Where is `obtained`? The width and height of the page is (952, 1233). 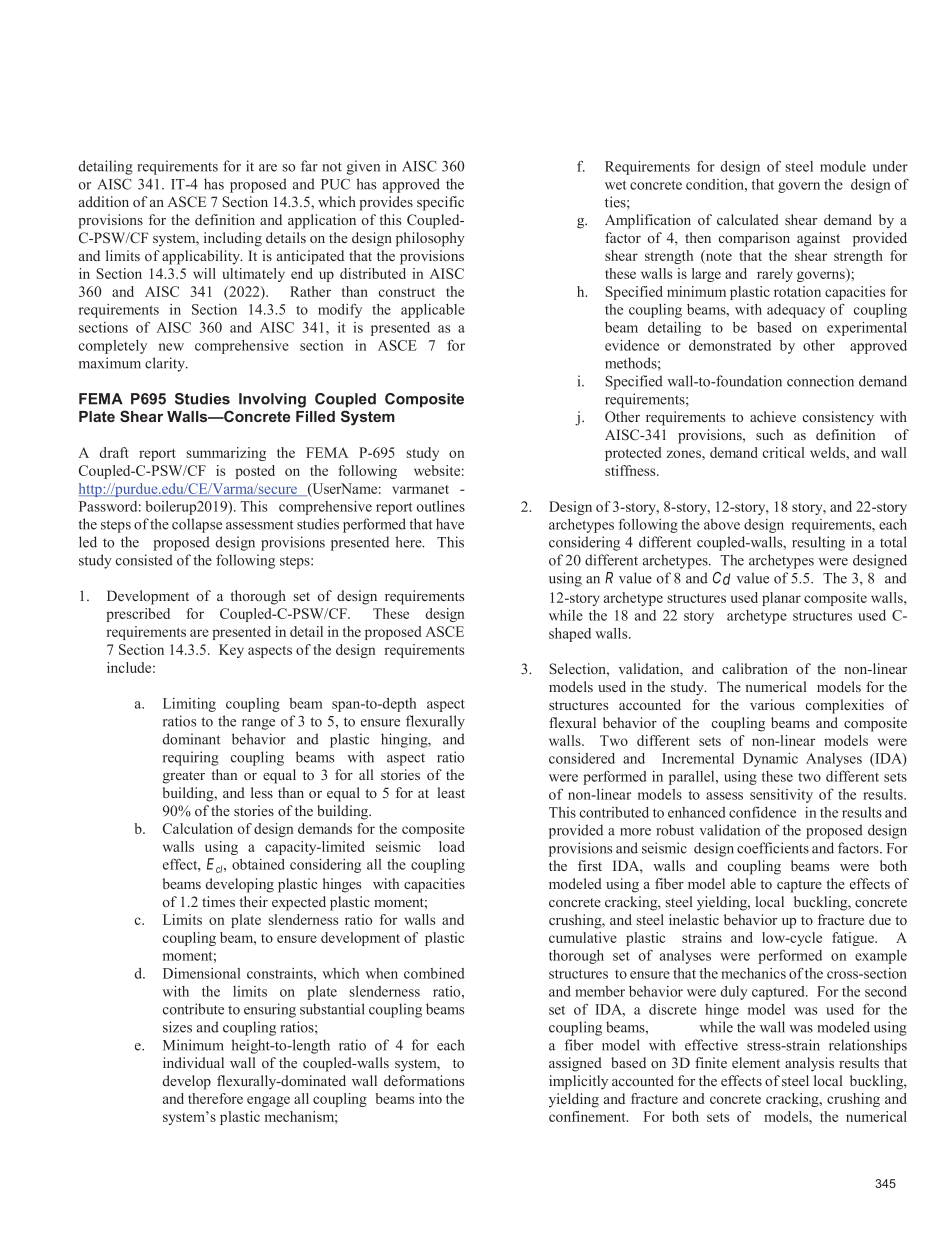 obtained is located at coordinates (258, 864).
